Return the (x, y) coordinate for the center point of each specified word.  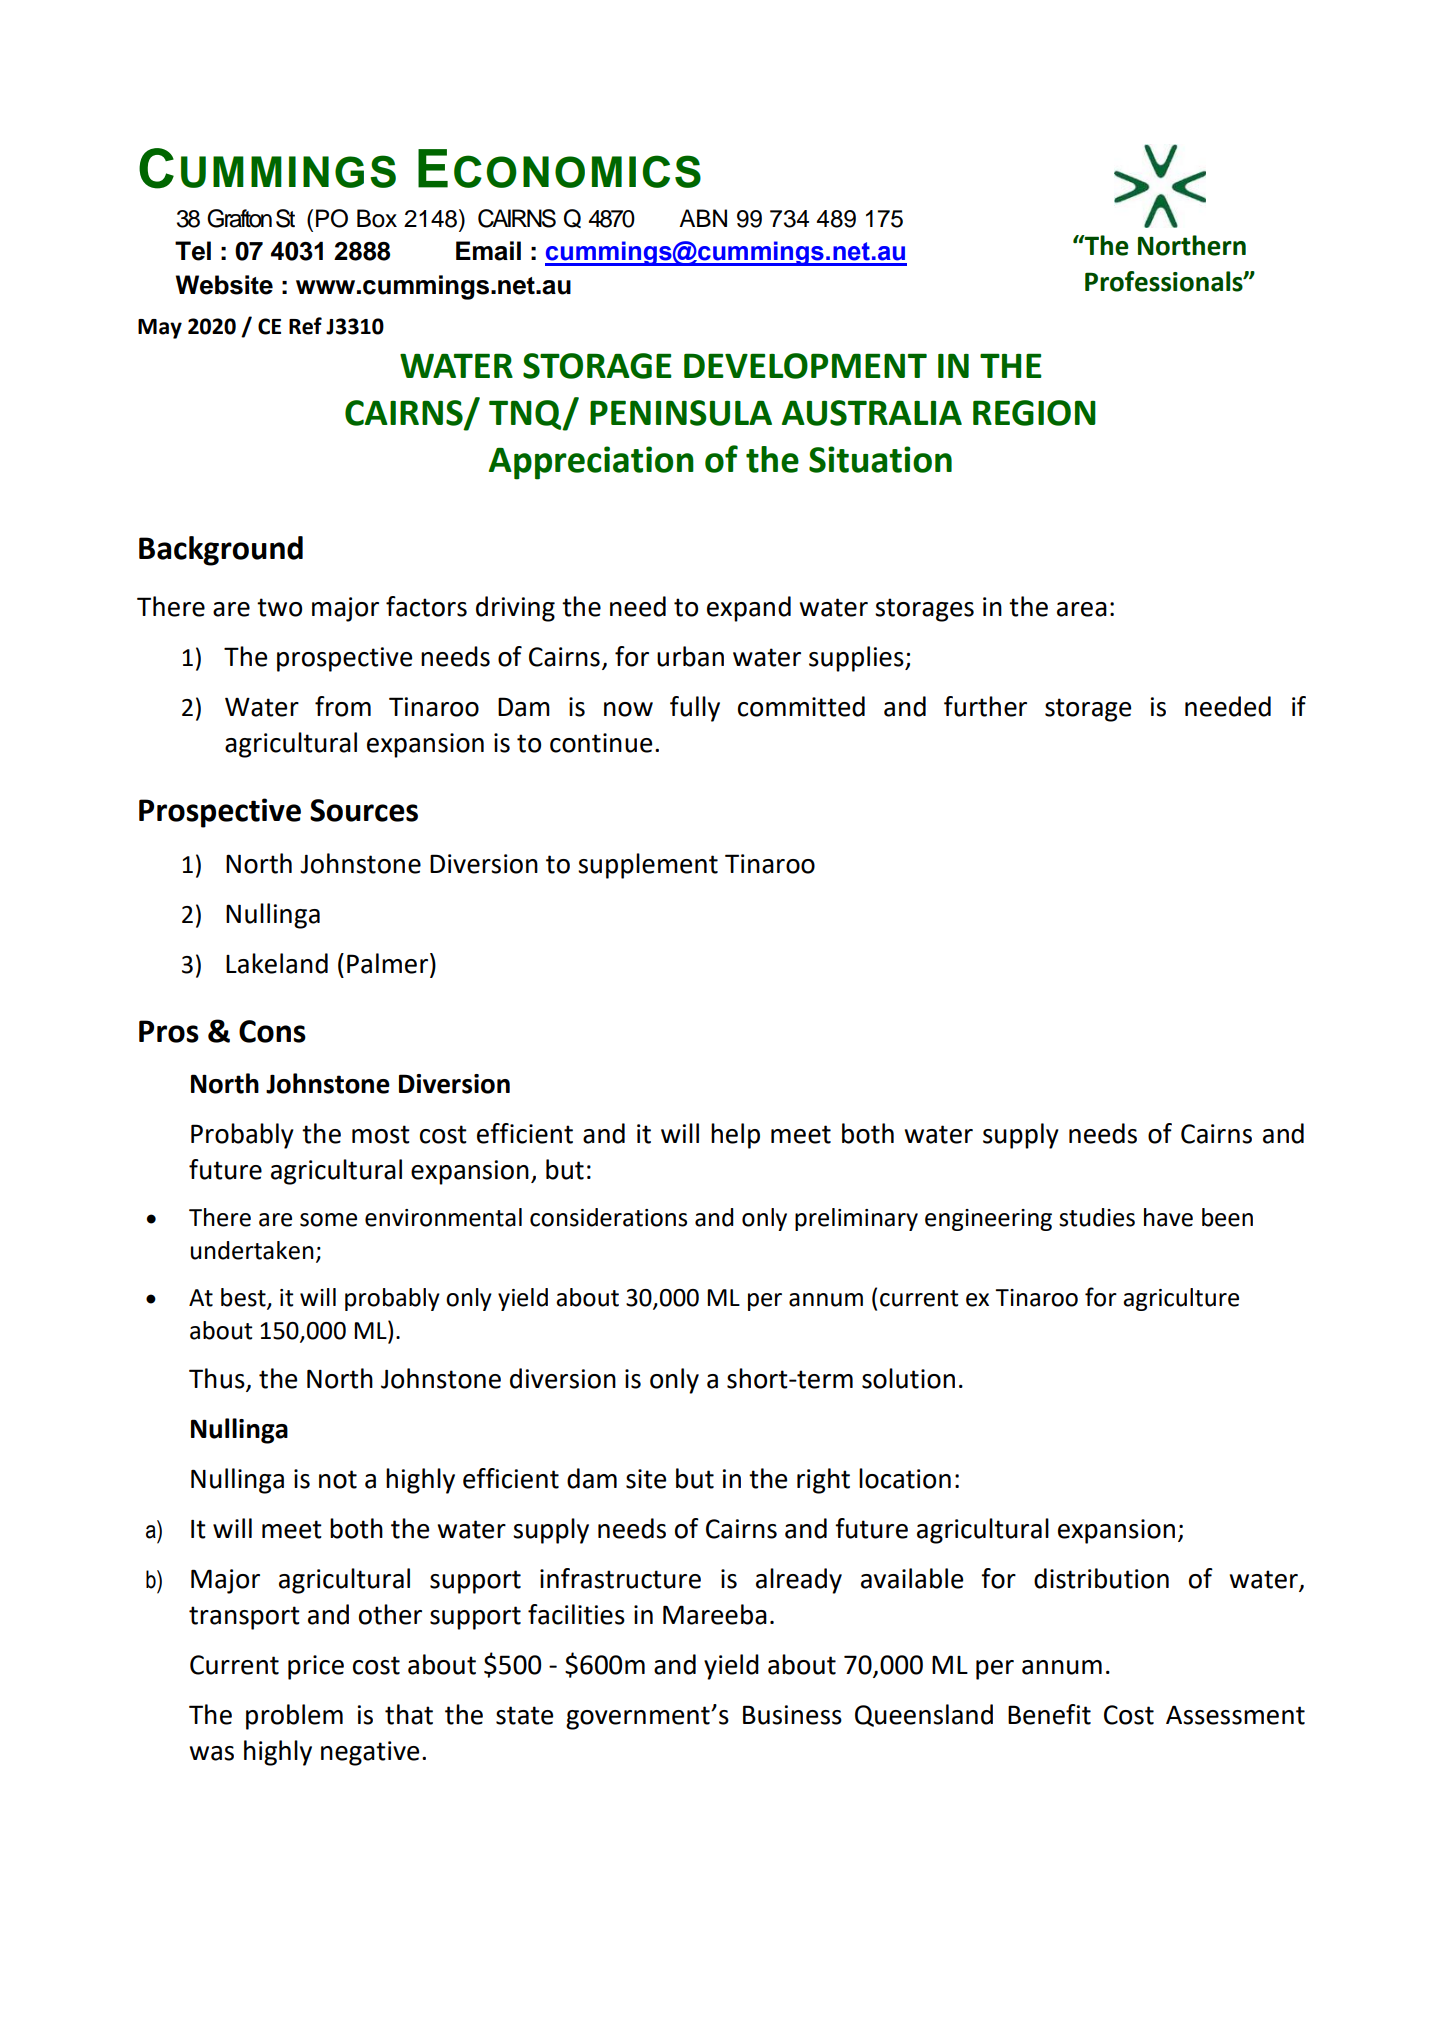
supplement (648, 866)
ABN (703, 218)
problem (294, 1717)
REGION (1034, 413)
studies (1097, 1217)
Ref (305, 326)
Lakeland (277, 963)
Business (792, 1715)
